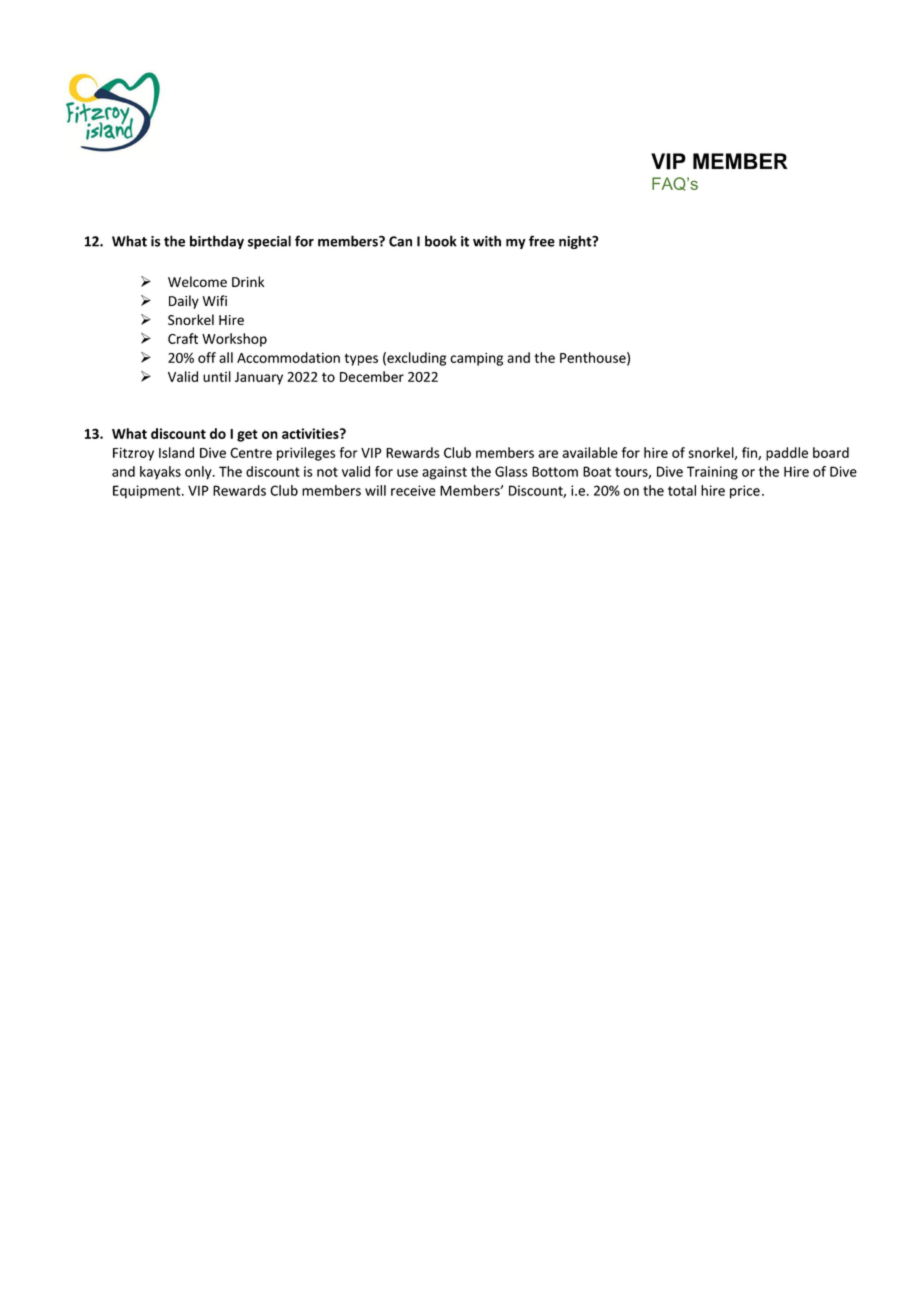 The height and width of the image is (1308, 924). Describe the element at coordinates (215, 300) in the image. I see `Wifi` at that location.
